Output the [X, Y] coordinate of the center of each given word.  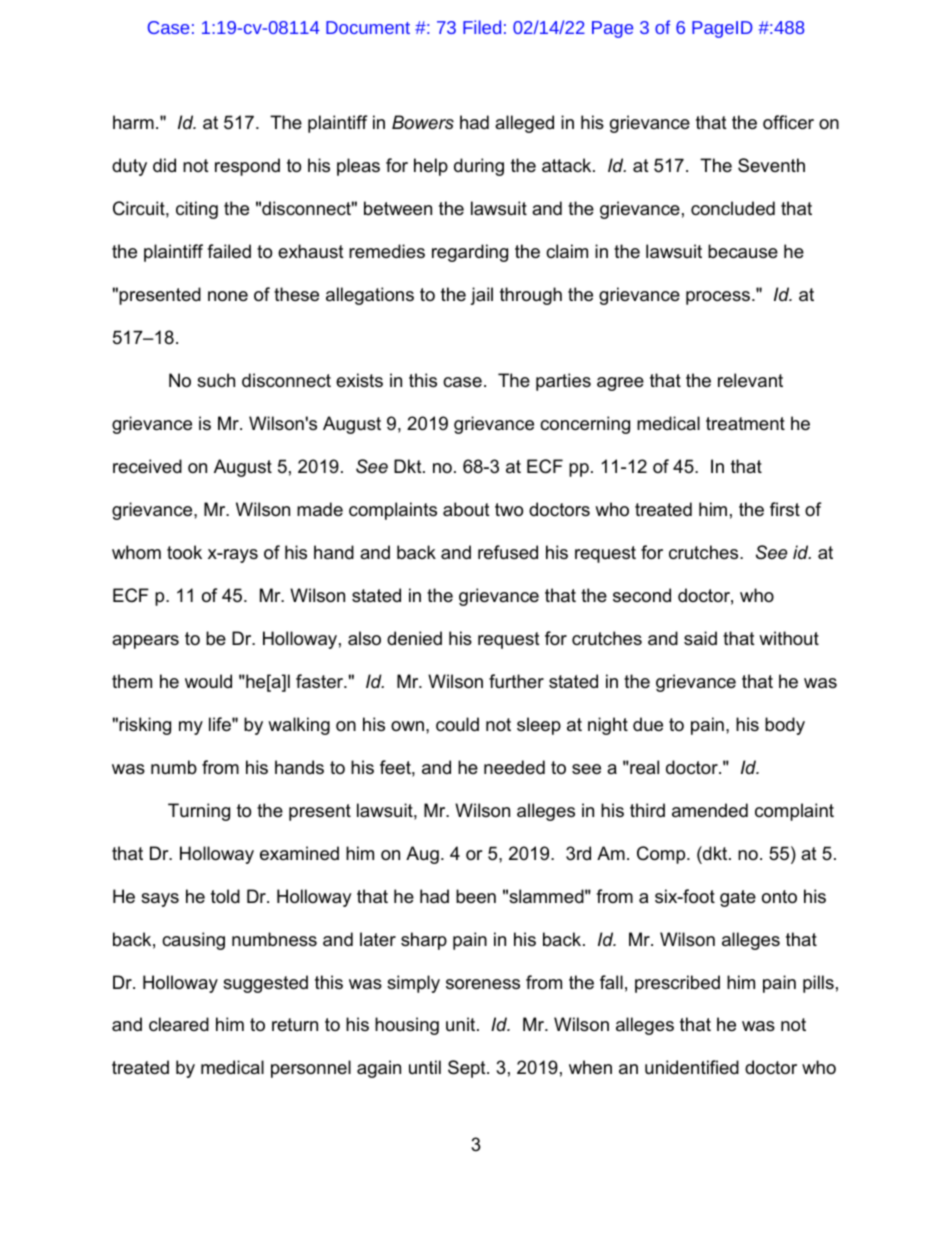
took [184, 552]
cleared [179, 1024]
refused [508, 552]
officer [788, 122]
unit [462, 1024]
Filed [482, 27]
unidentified [692, 1067]
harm [133, 122]
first [785, 509]
